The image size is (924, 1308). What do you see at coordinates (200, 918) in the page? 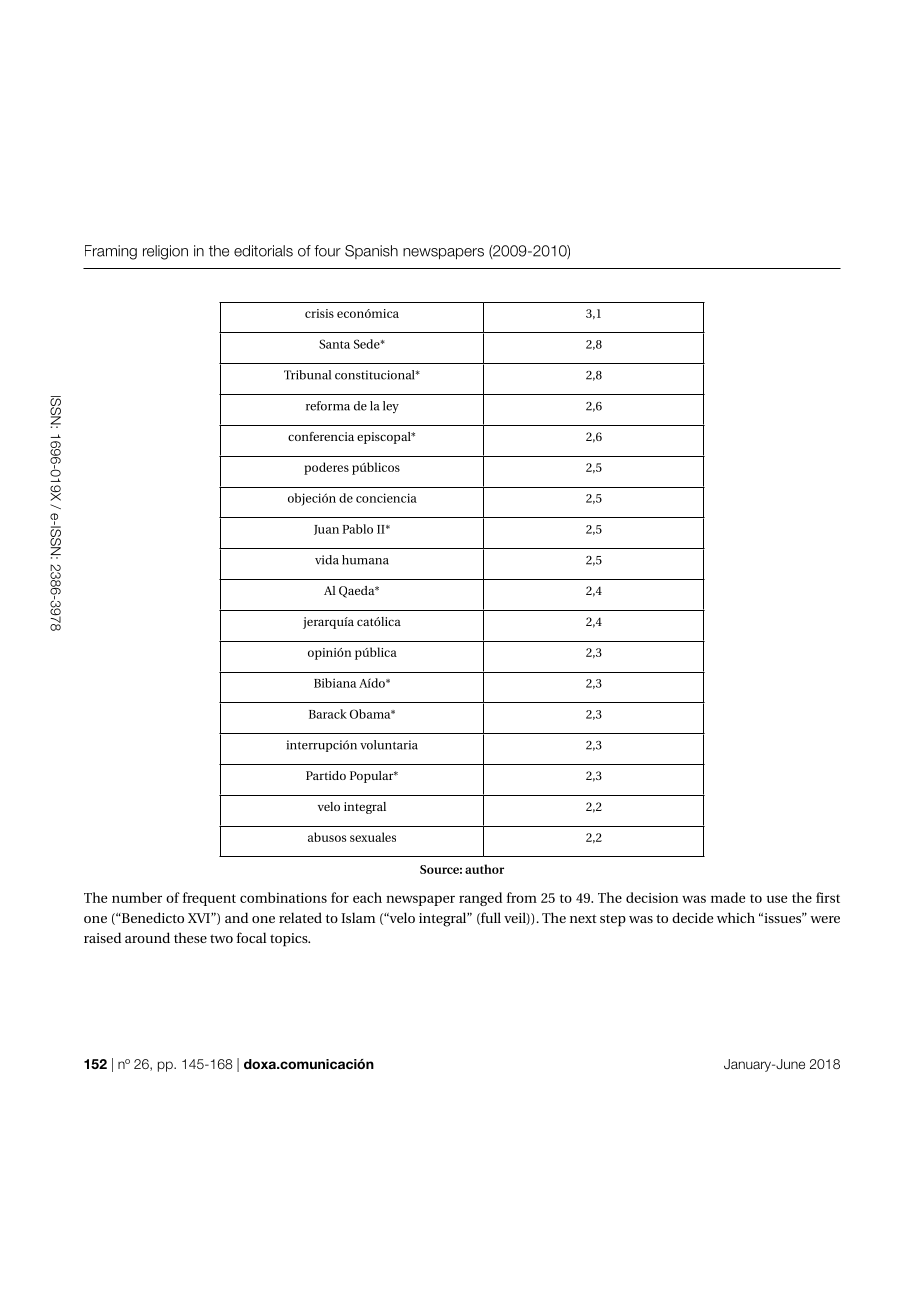
I see `XVI` at bounding box center [200, 918].
